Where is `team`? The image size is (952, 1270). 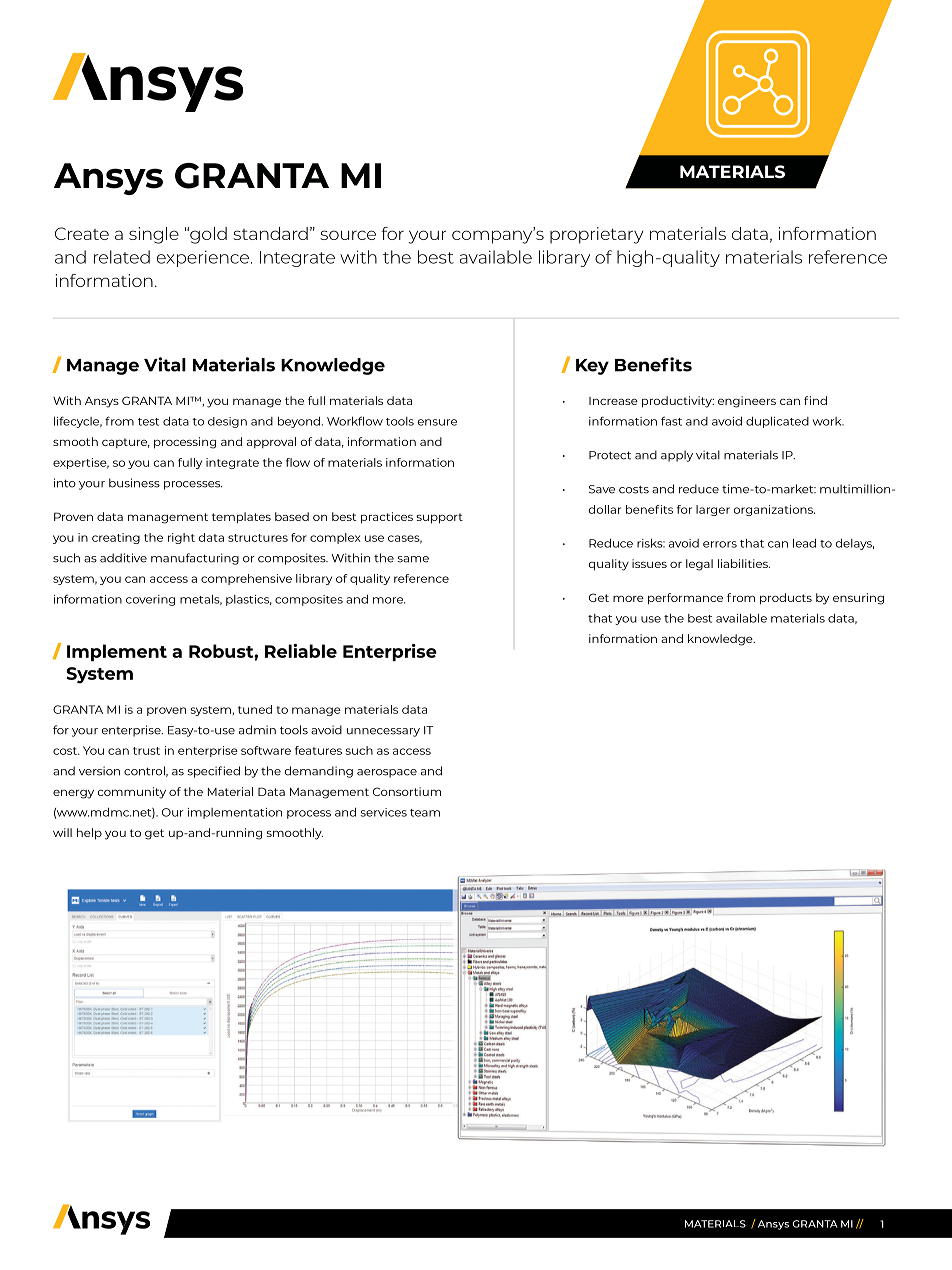
team is located at coordinates (425, 813).
